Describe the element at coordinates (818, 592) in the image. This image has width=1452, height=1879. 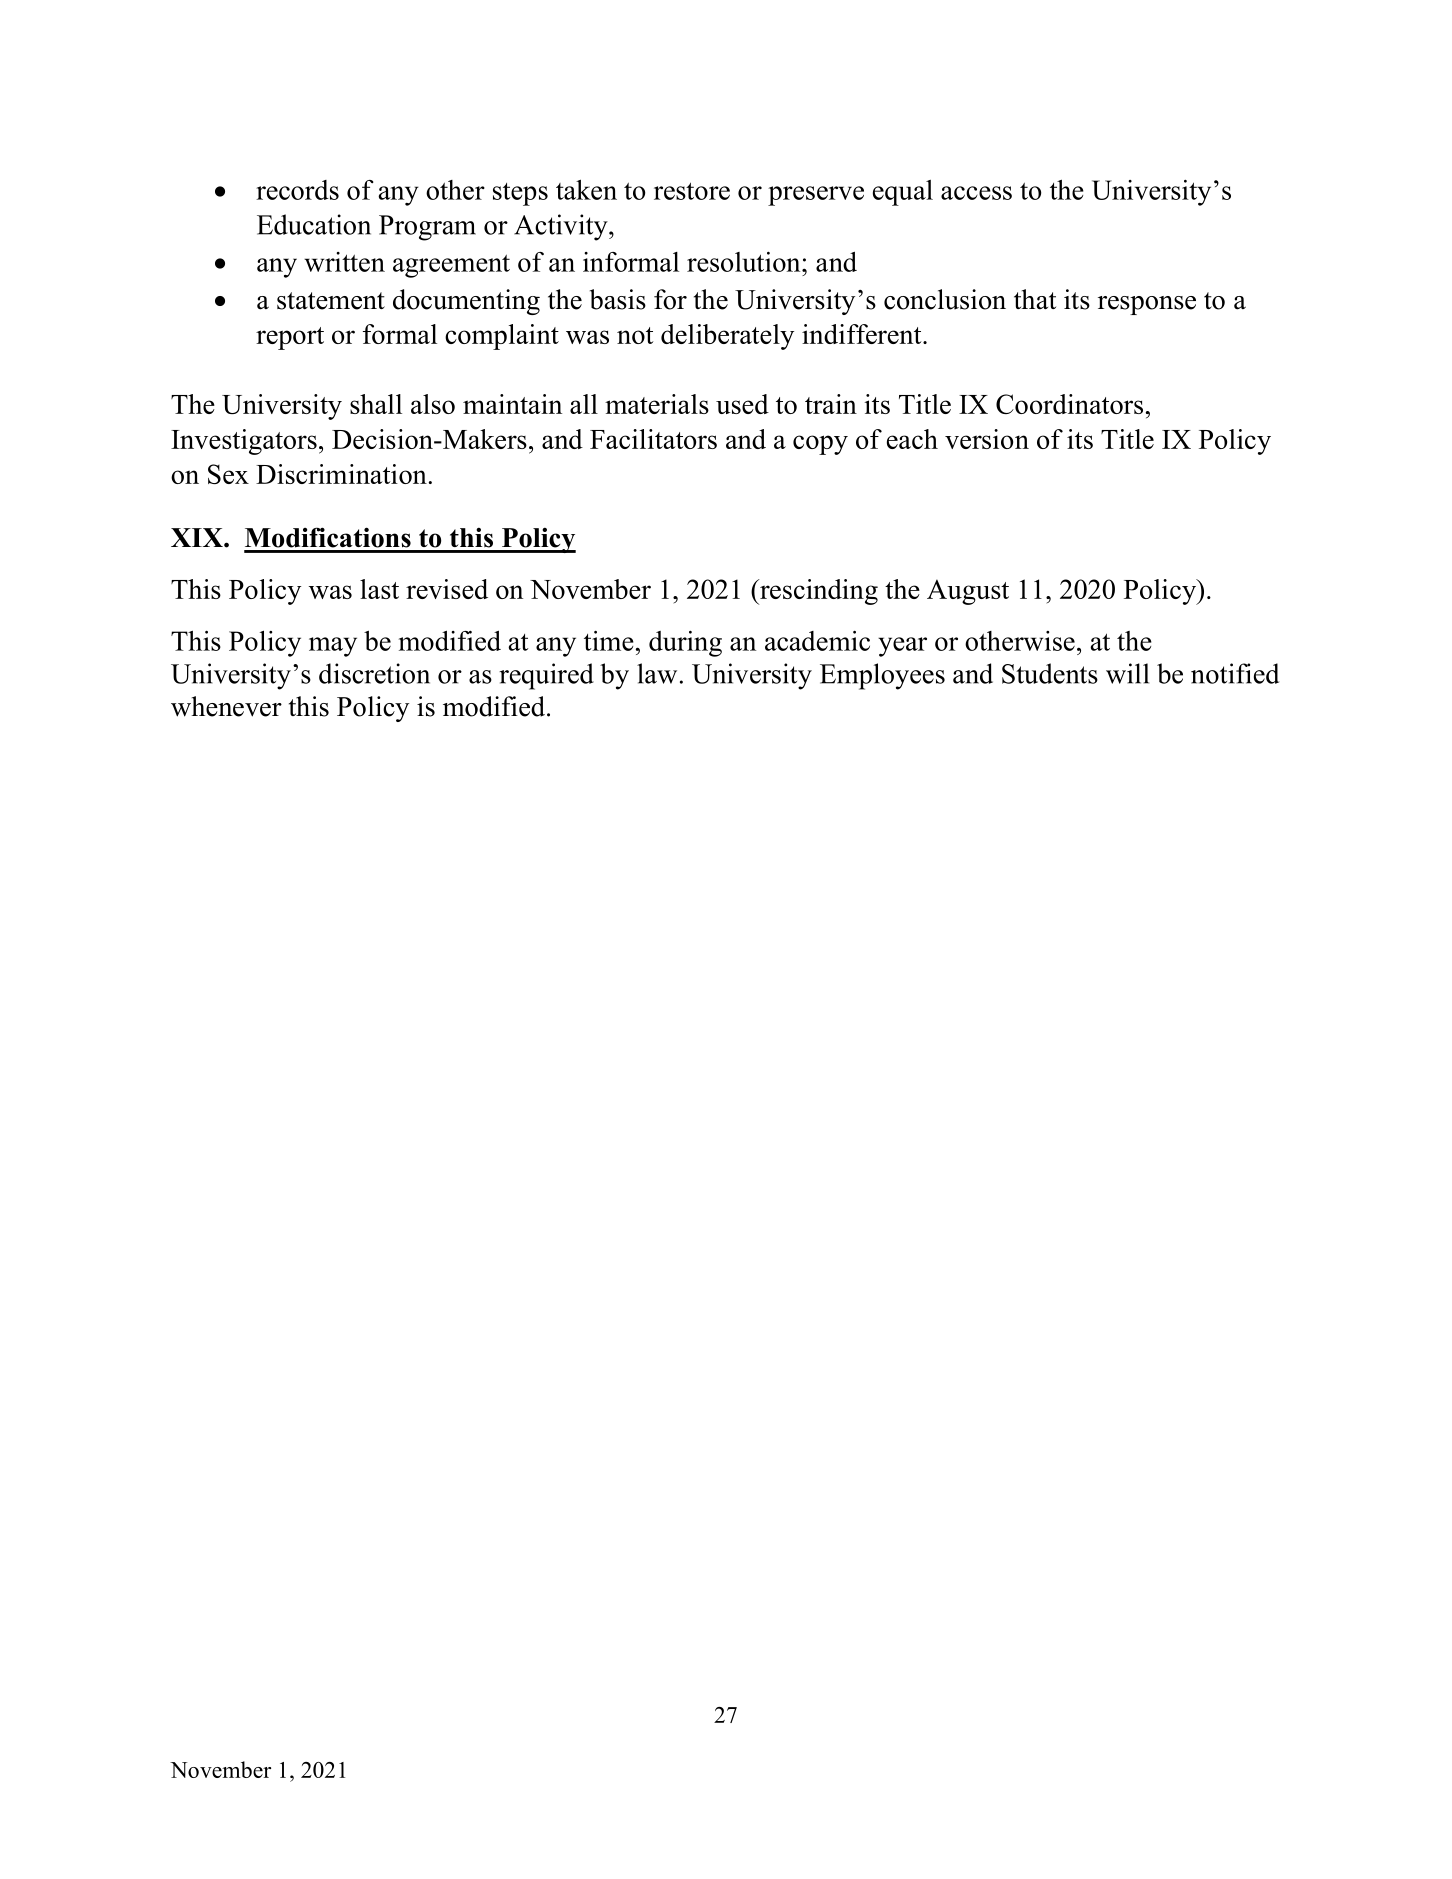
I see `rescinding` at that location.
